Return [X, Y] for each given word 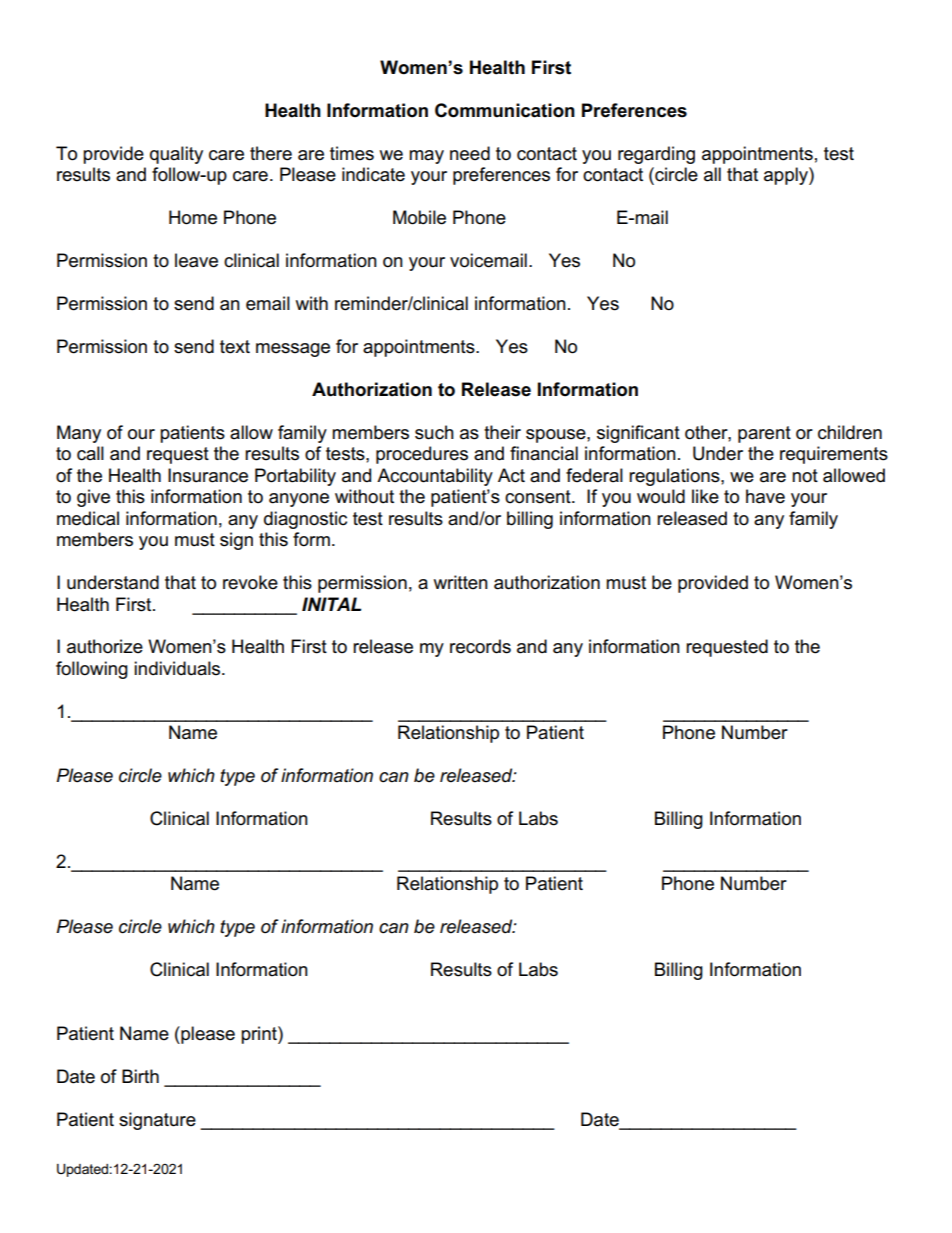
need [470, 153]
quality [176, 155]
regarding [656, 155]
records [480, 646]
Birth [140, 1076]
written [461, 582]
